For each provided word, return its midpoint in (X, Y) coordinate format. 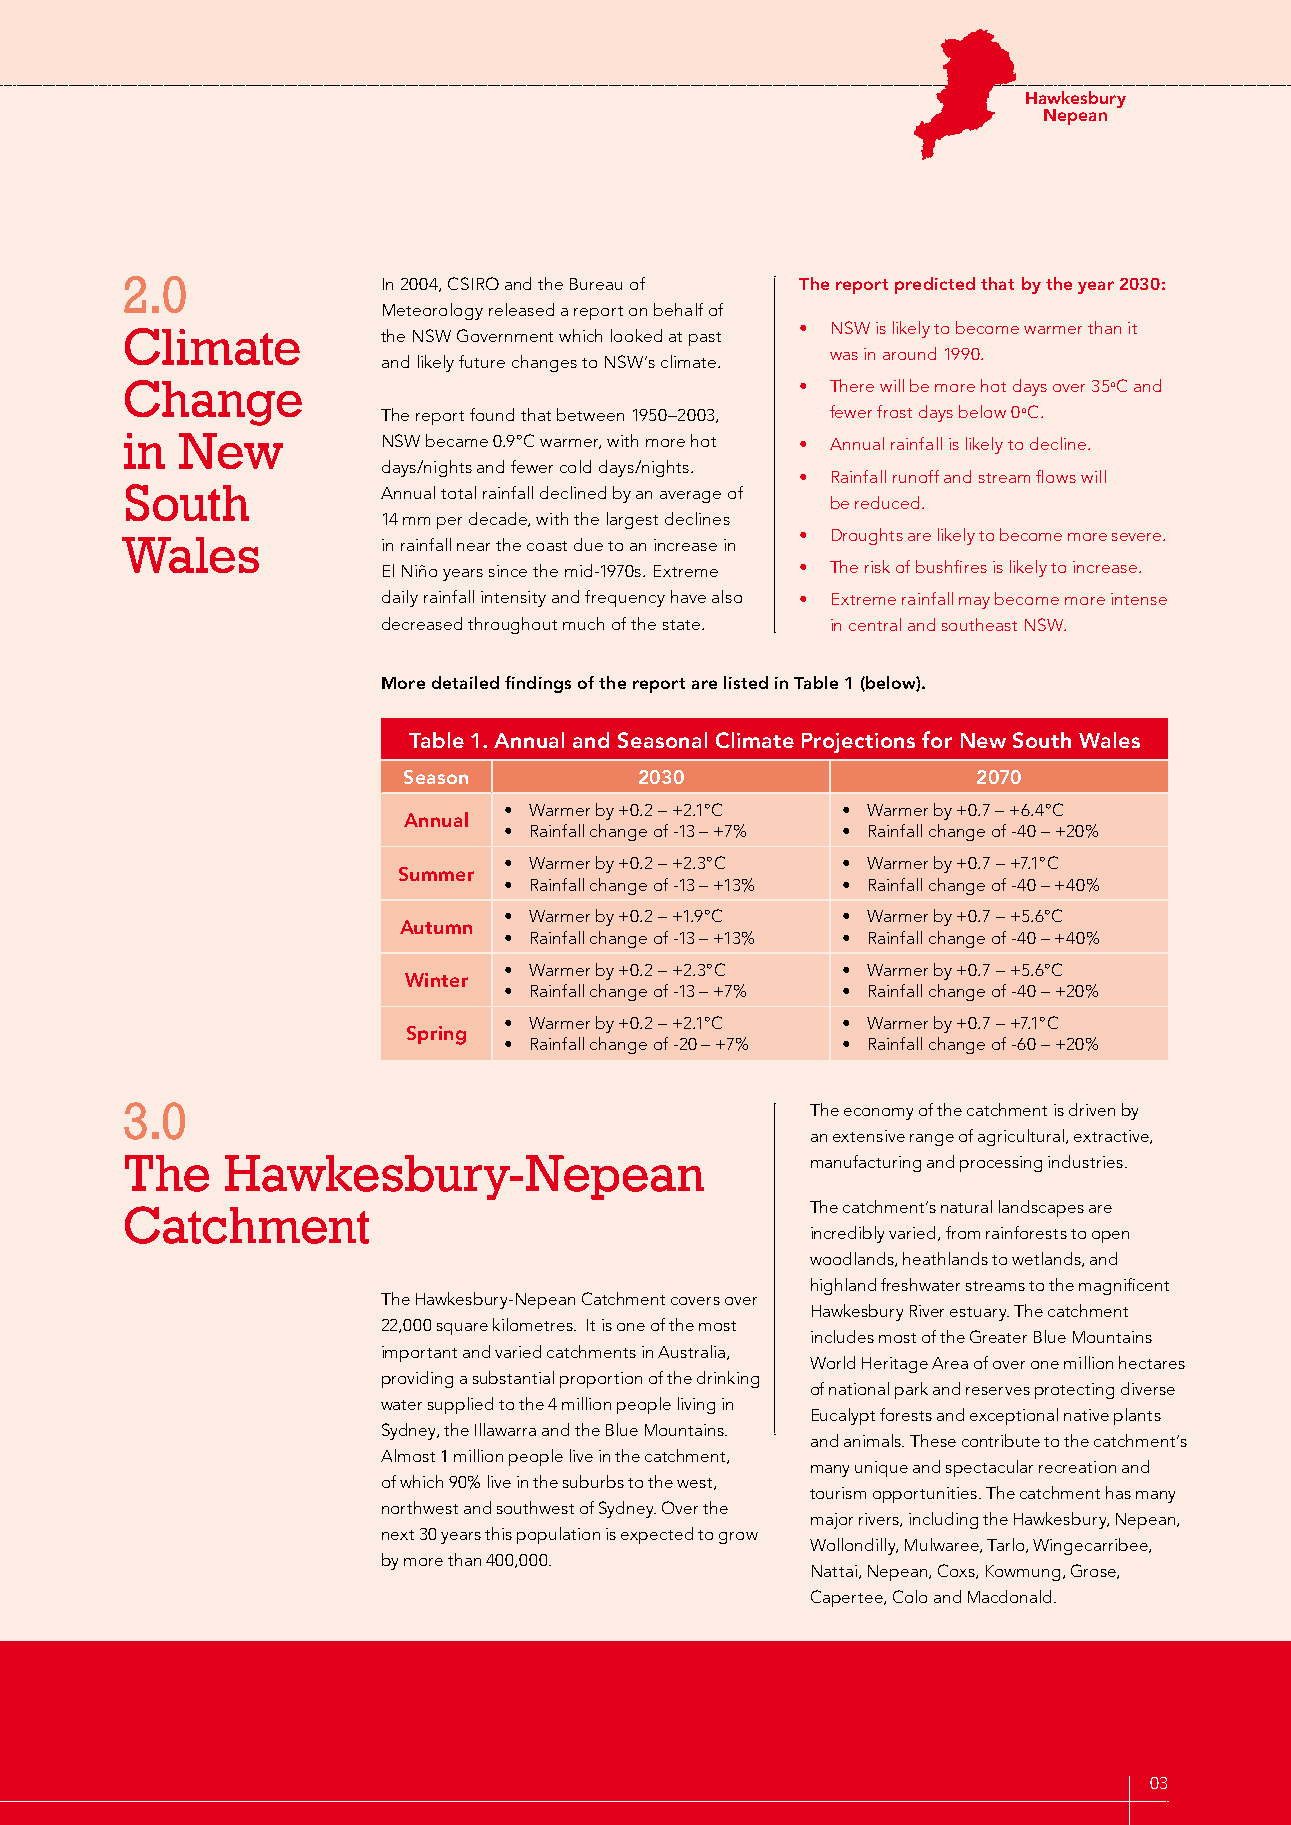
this (498, 1533)
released (521, 309)
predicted (935, 285)
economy (878, 1114)
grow (738, 1538)
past (705, 339)
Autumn (436, 927)
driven (1092, 1109)
